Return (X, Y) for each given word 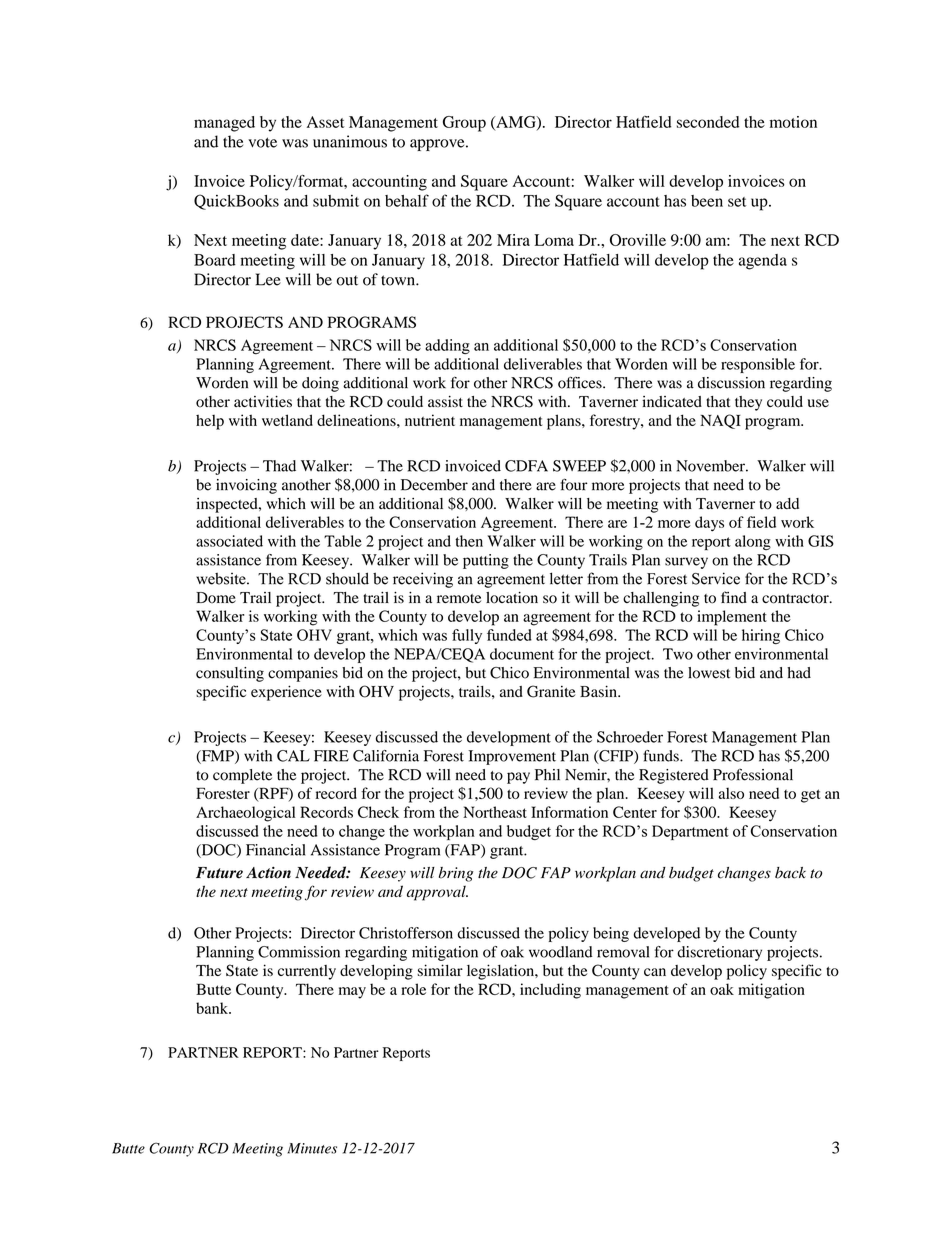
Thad (279, 466)
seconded (708, 122)
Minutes (312, 1148)
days (709, 524)
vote (262, 142)
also (731, 793)
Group (464, 124)
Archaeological (245, 814)
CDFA (526, 466)
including (550, 991)
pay (518, 778)
